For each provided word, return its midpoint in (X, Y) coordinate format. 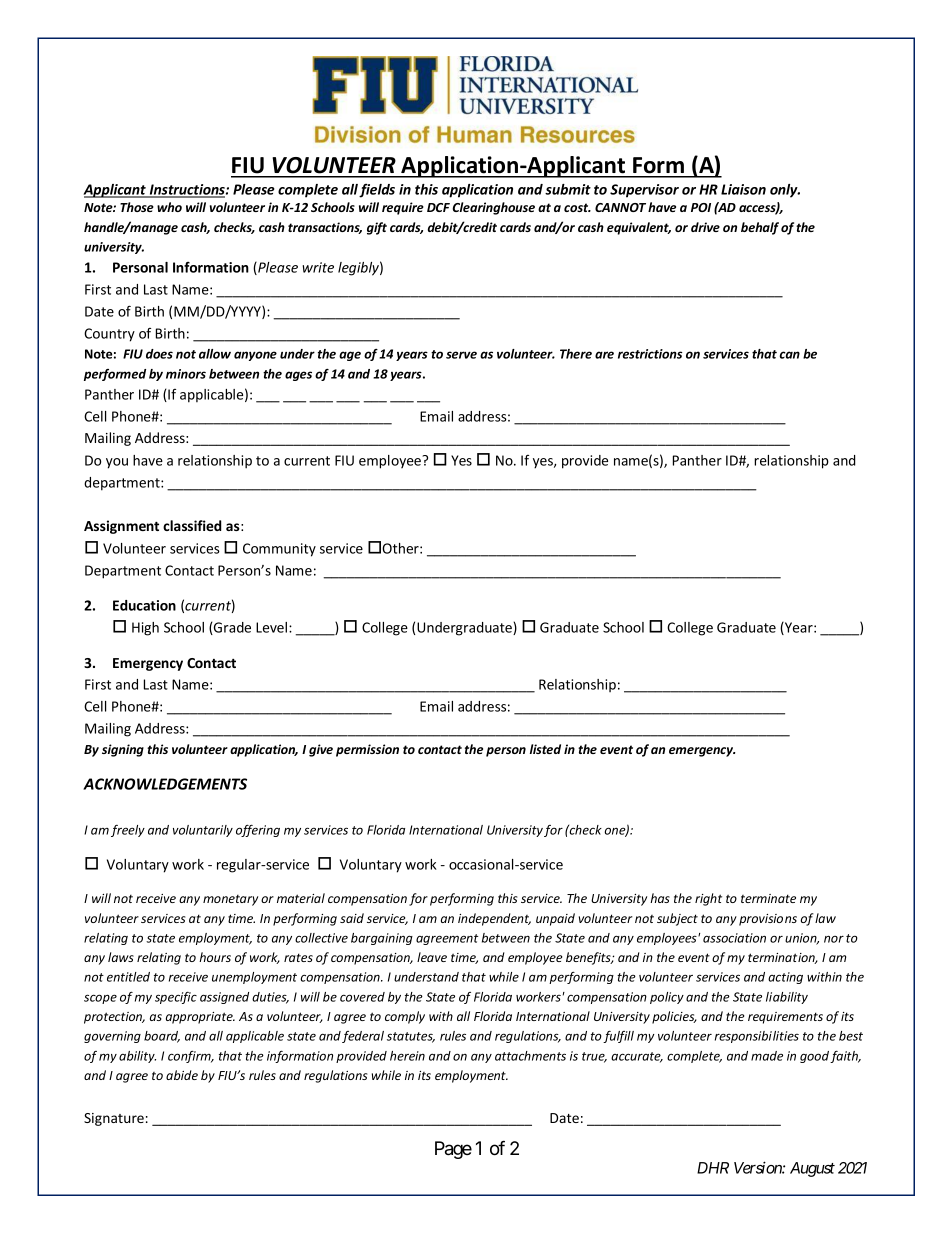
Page (453, 1150)
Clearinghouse (494, 208)
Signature (114, 1119)
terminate (768, 898)
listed (545, 749)
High (145, 629)
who (169, 207)
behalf (760, 228)
